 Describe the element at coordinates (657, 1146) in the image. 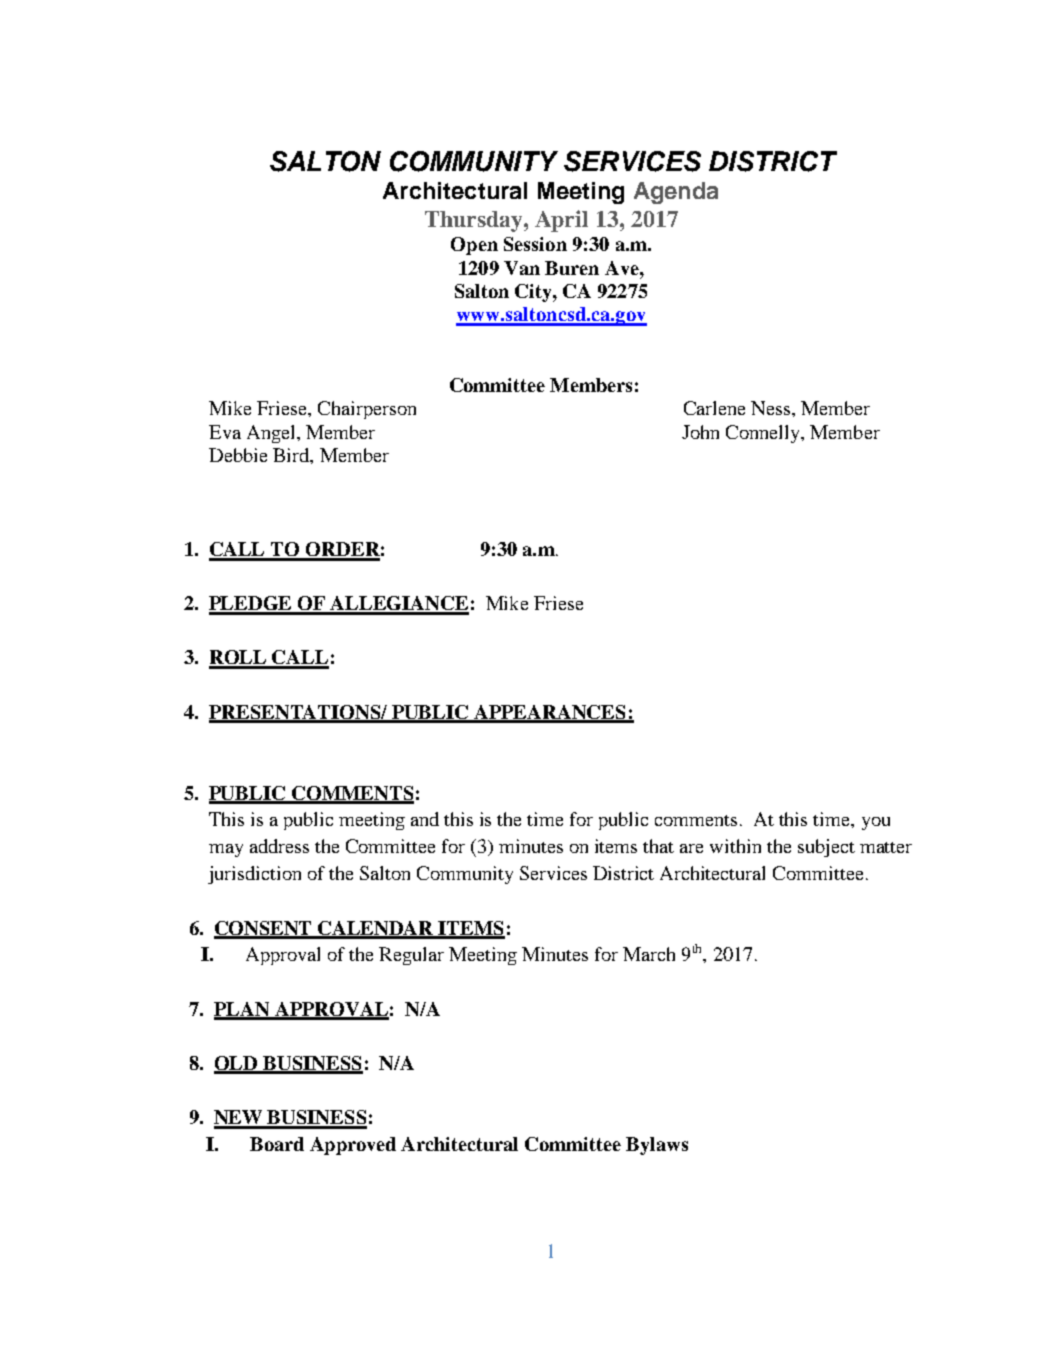

I see `Bylaws` at that location.
